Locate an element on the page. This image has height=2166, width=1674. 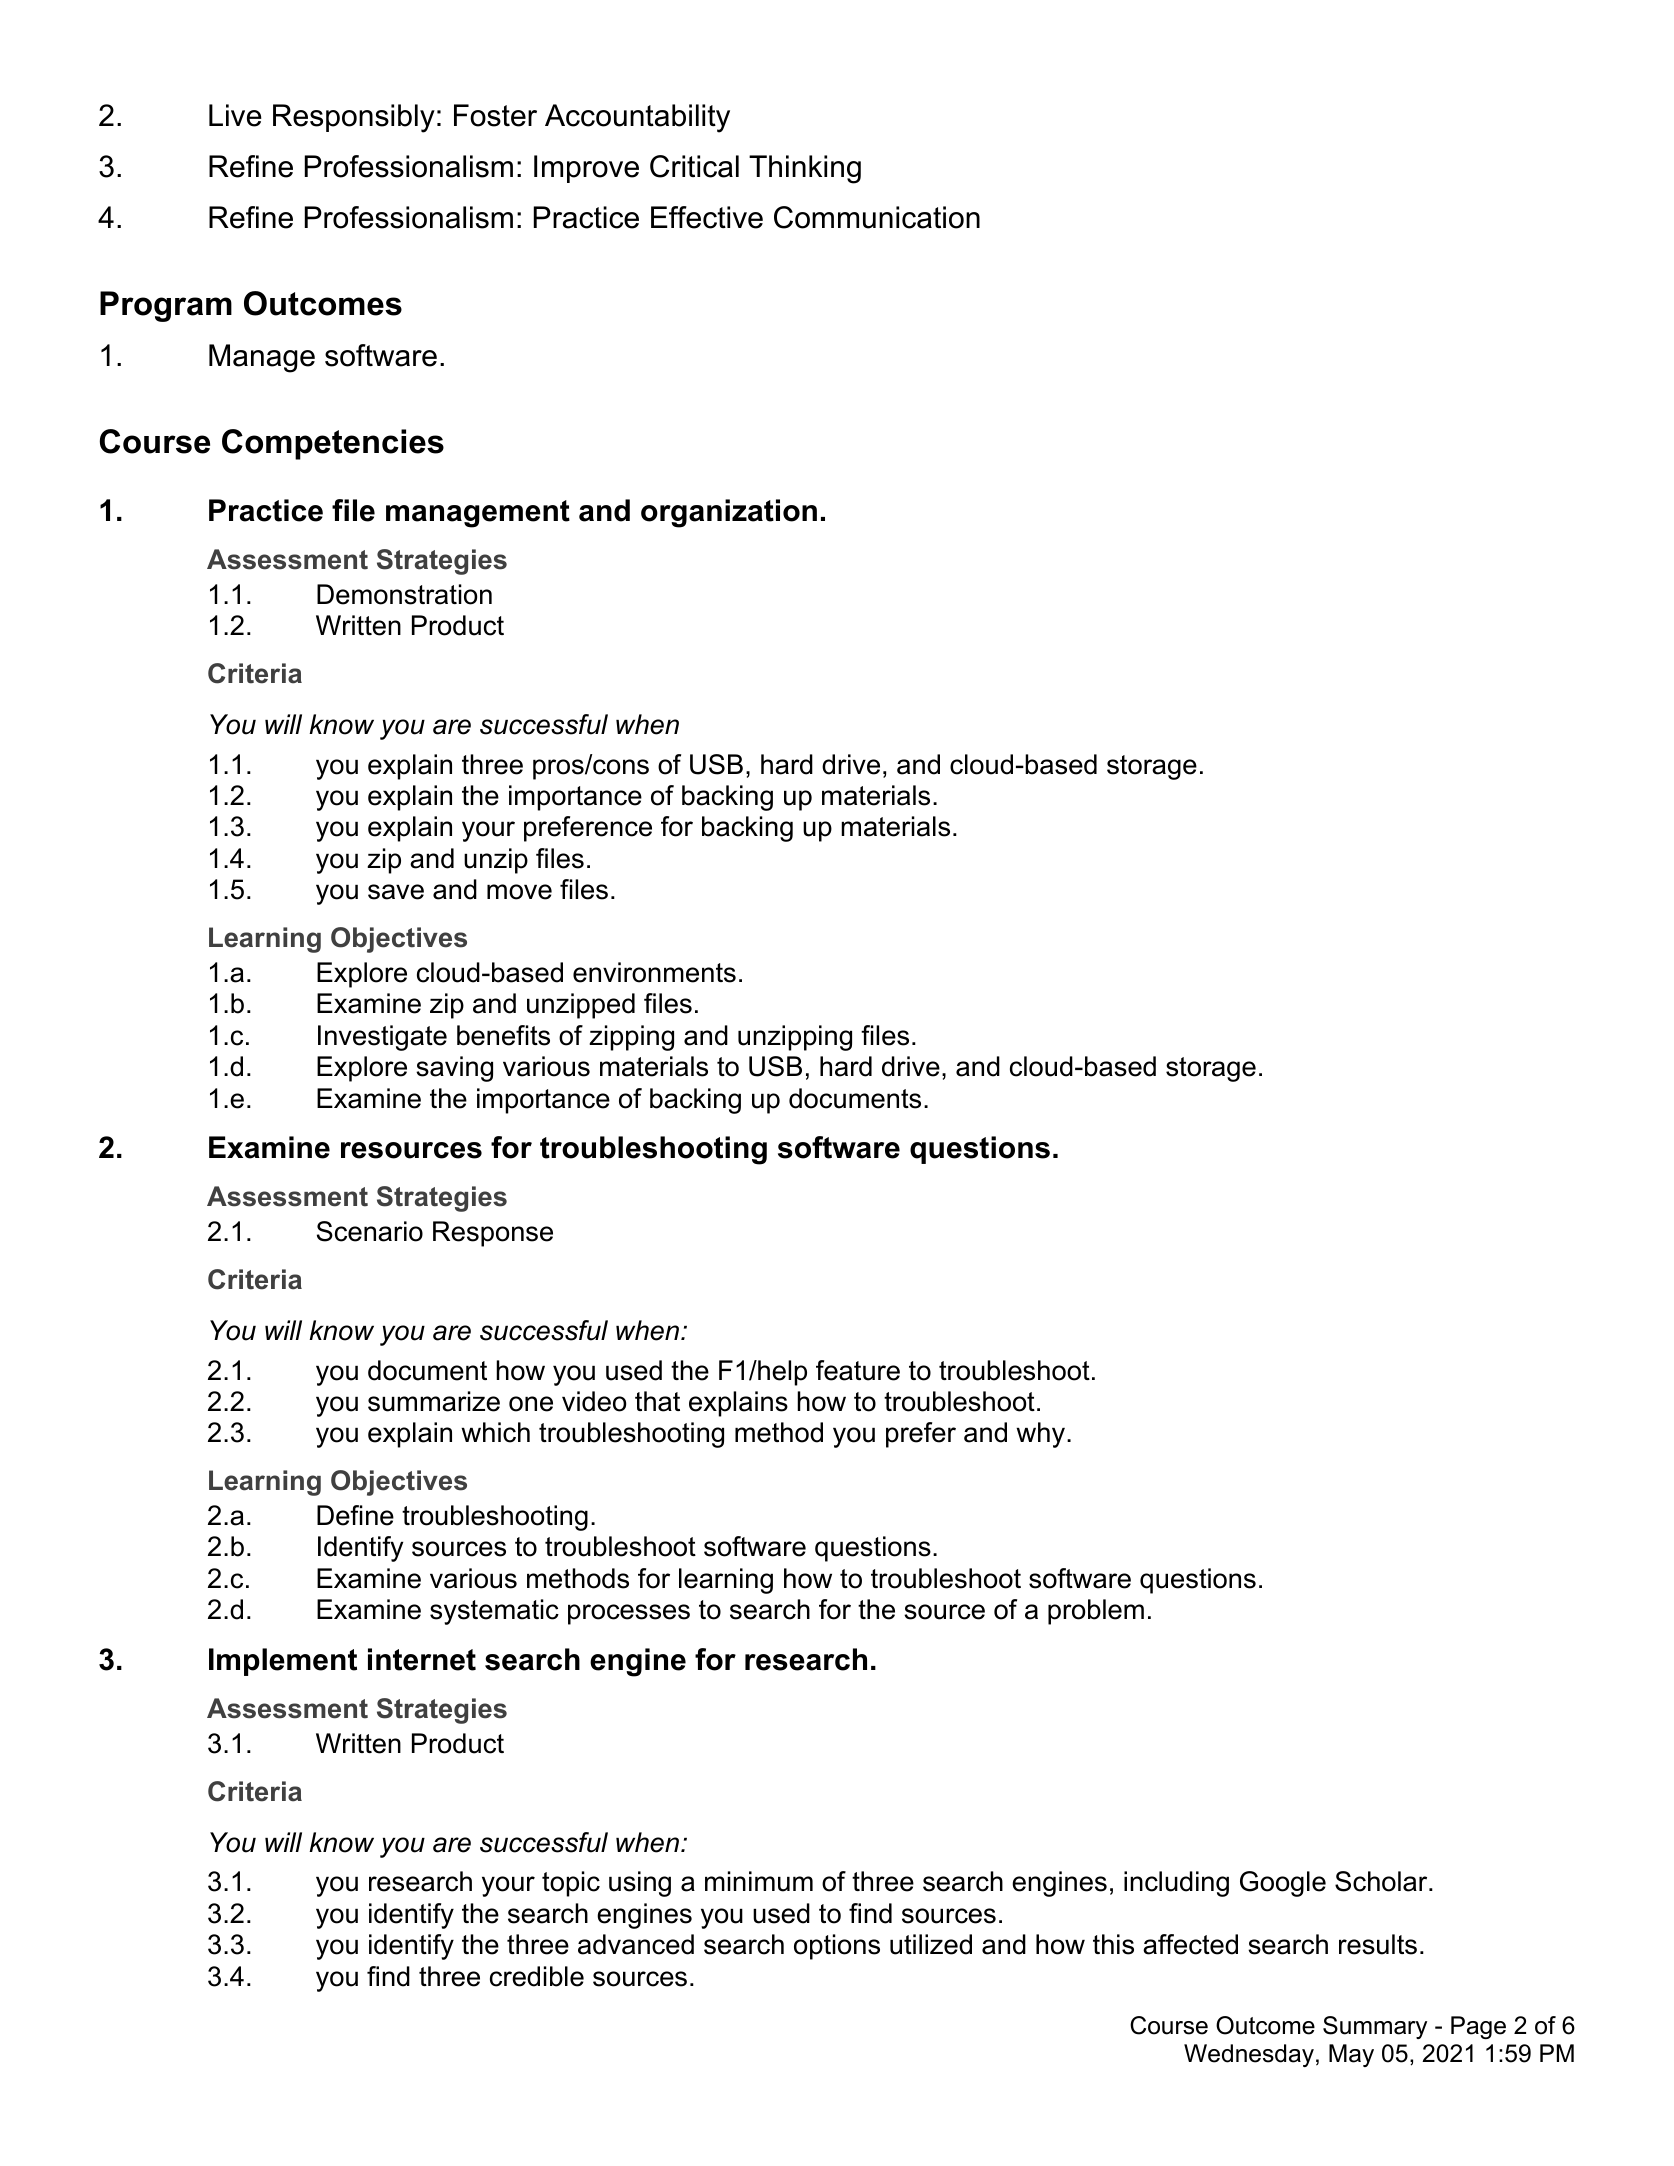
feature is located at coordinates (858, 1370).
